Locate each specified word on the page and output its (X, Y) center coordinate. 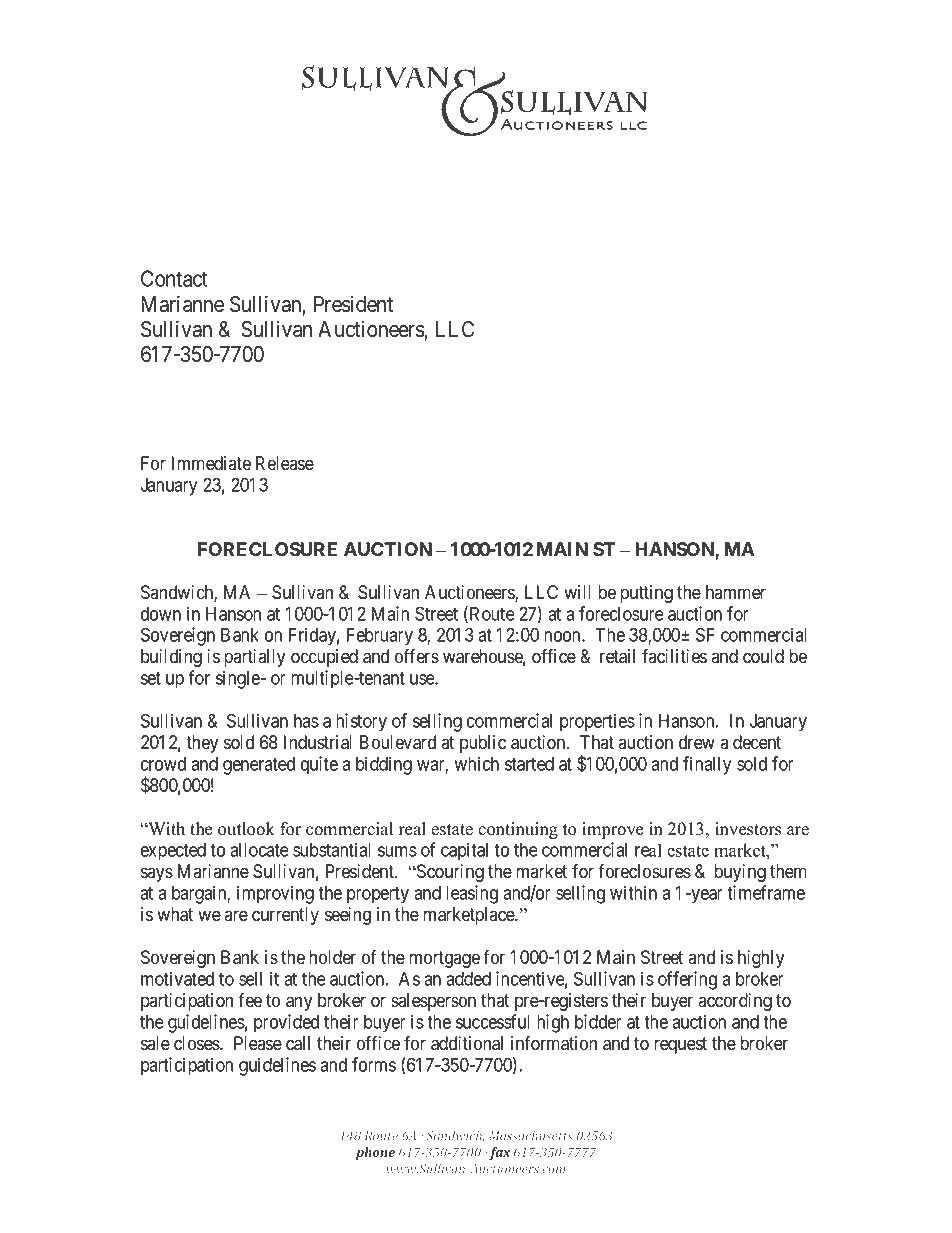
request (680, 1045)
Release (285, 463)
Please (258, 1043)
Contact (174, 278)
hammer (736, 592)
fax (499, 1153)
